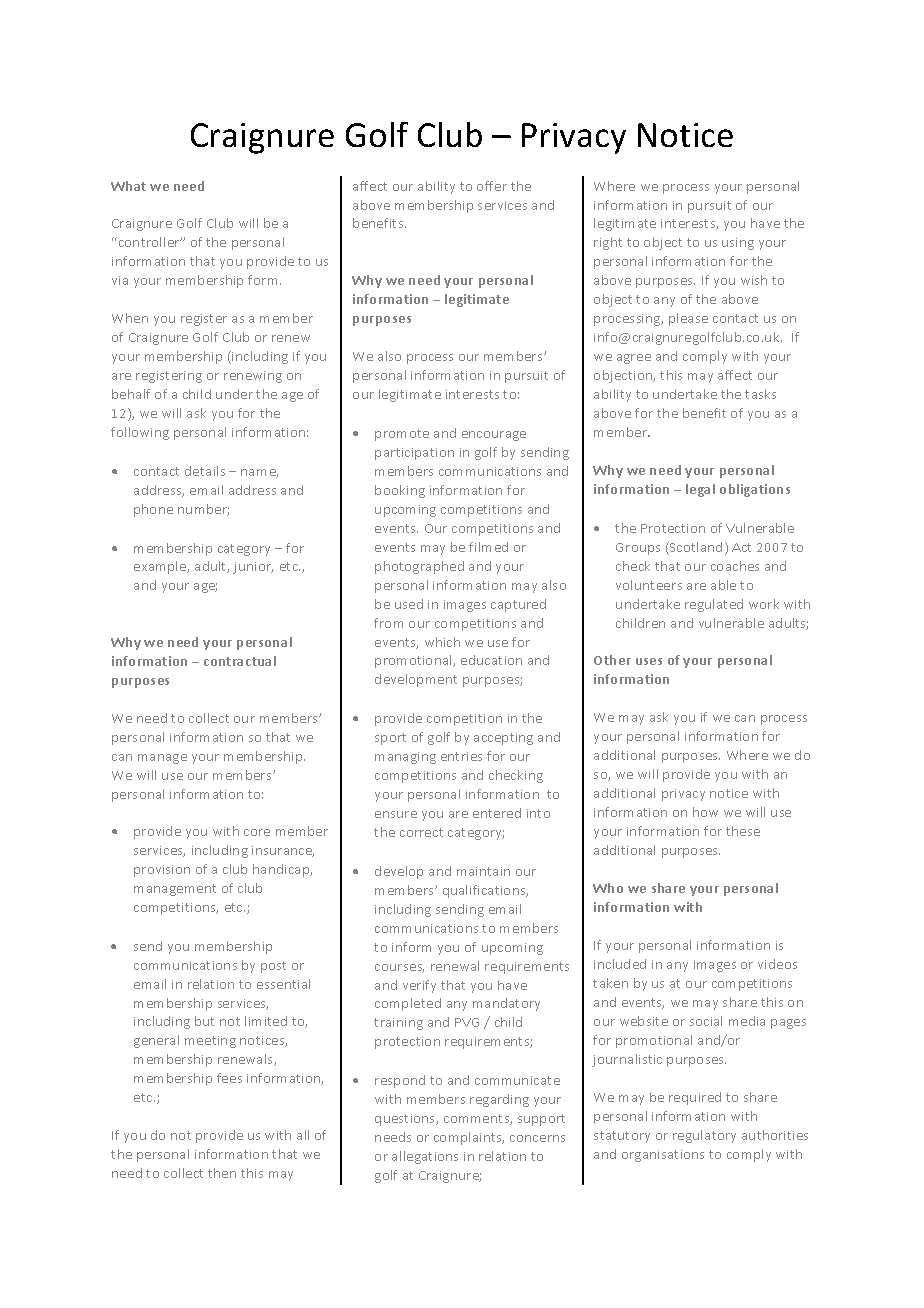  I want to click on number, so click(203, 510).
